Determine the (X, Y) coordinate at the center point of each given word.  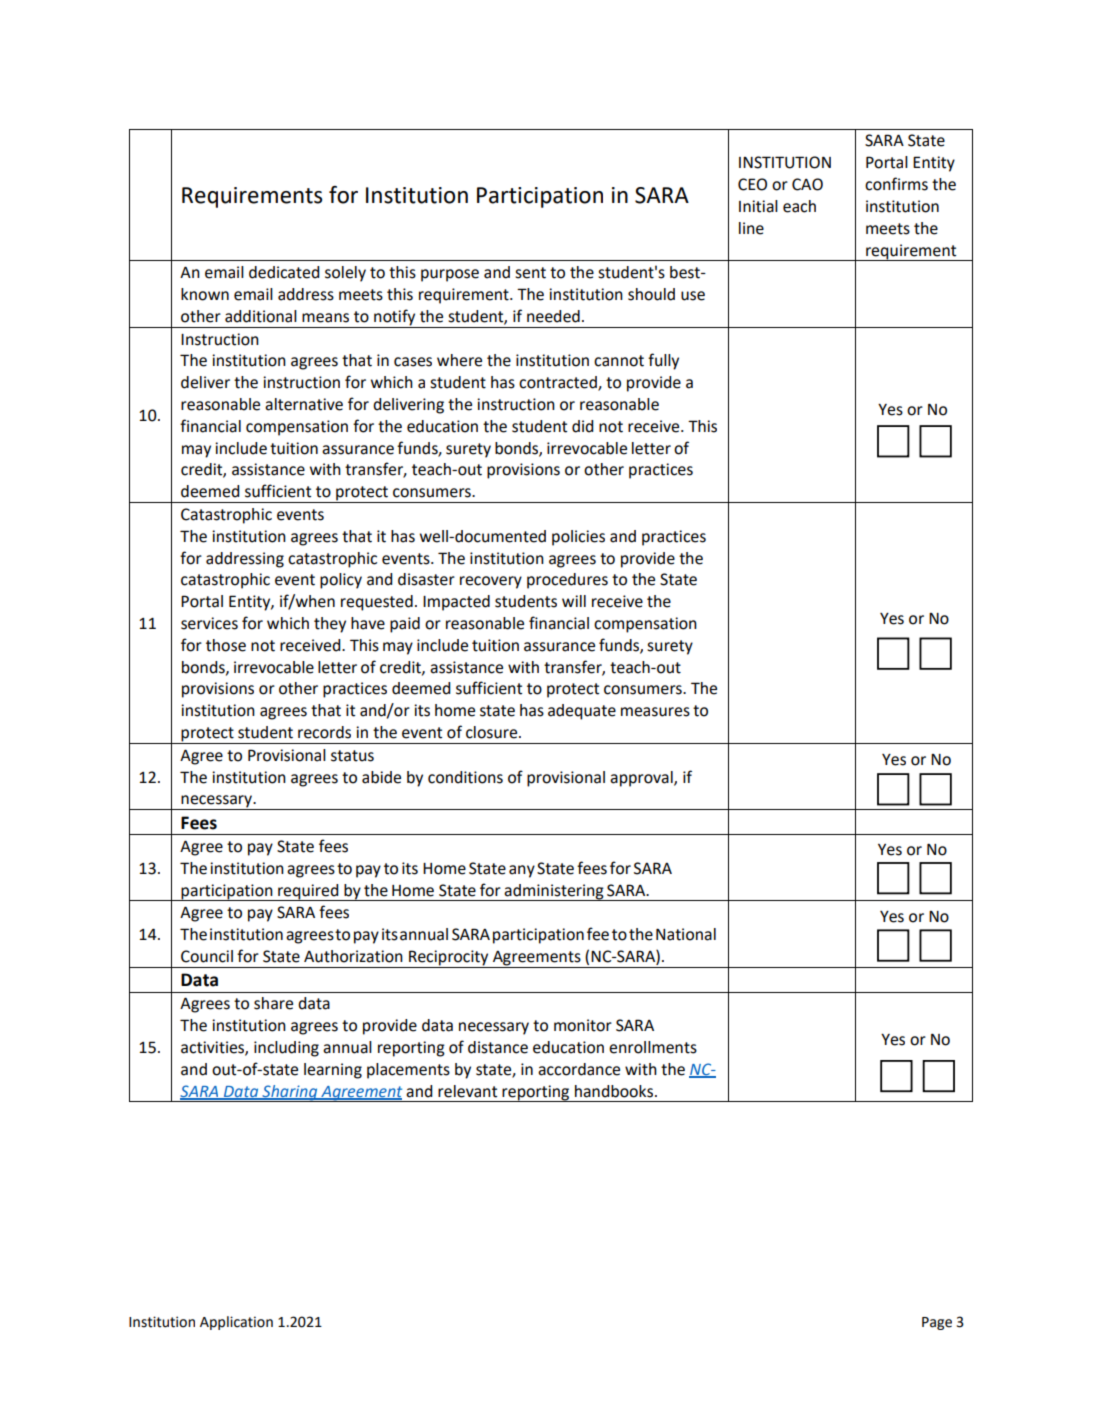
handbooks (615, 1091)
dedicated (284, 272)
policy (341, 581)
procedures (567, 581)
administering (554, 892)
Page (937, 1323)
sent (530, 273)
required (308, 892)
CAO (807, 184)
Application (236, 1323)
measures (655, 712)
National (686, 934)
